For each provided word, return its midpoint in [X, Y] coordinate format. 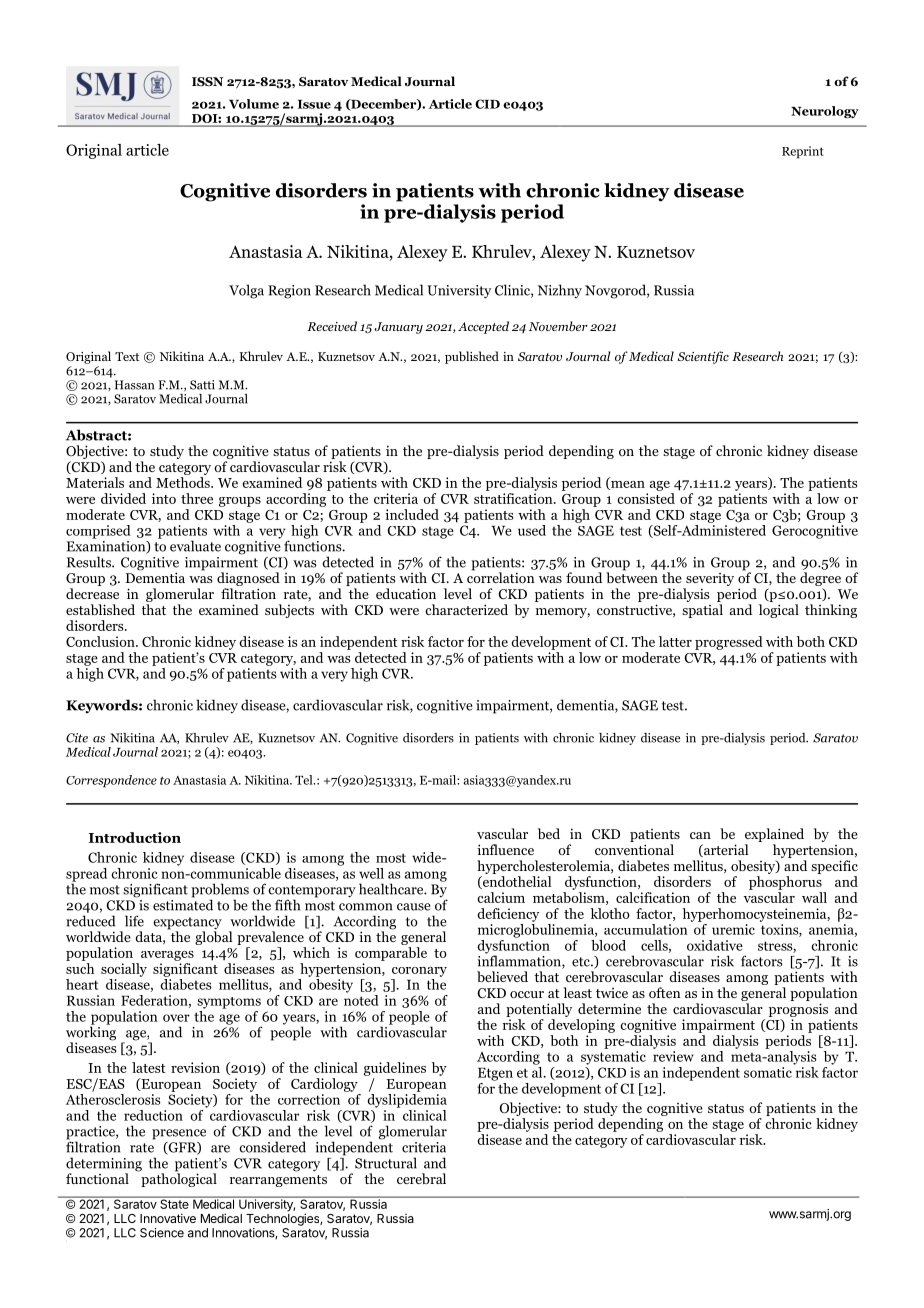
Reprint [803, 152]
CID [487, 104]
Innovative [168, 1218]
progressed [729, 643]
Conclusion [101, 641]
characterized [466, 609]
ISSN [207, 81]
